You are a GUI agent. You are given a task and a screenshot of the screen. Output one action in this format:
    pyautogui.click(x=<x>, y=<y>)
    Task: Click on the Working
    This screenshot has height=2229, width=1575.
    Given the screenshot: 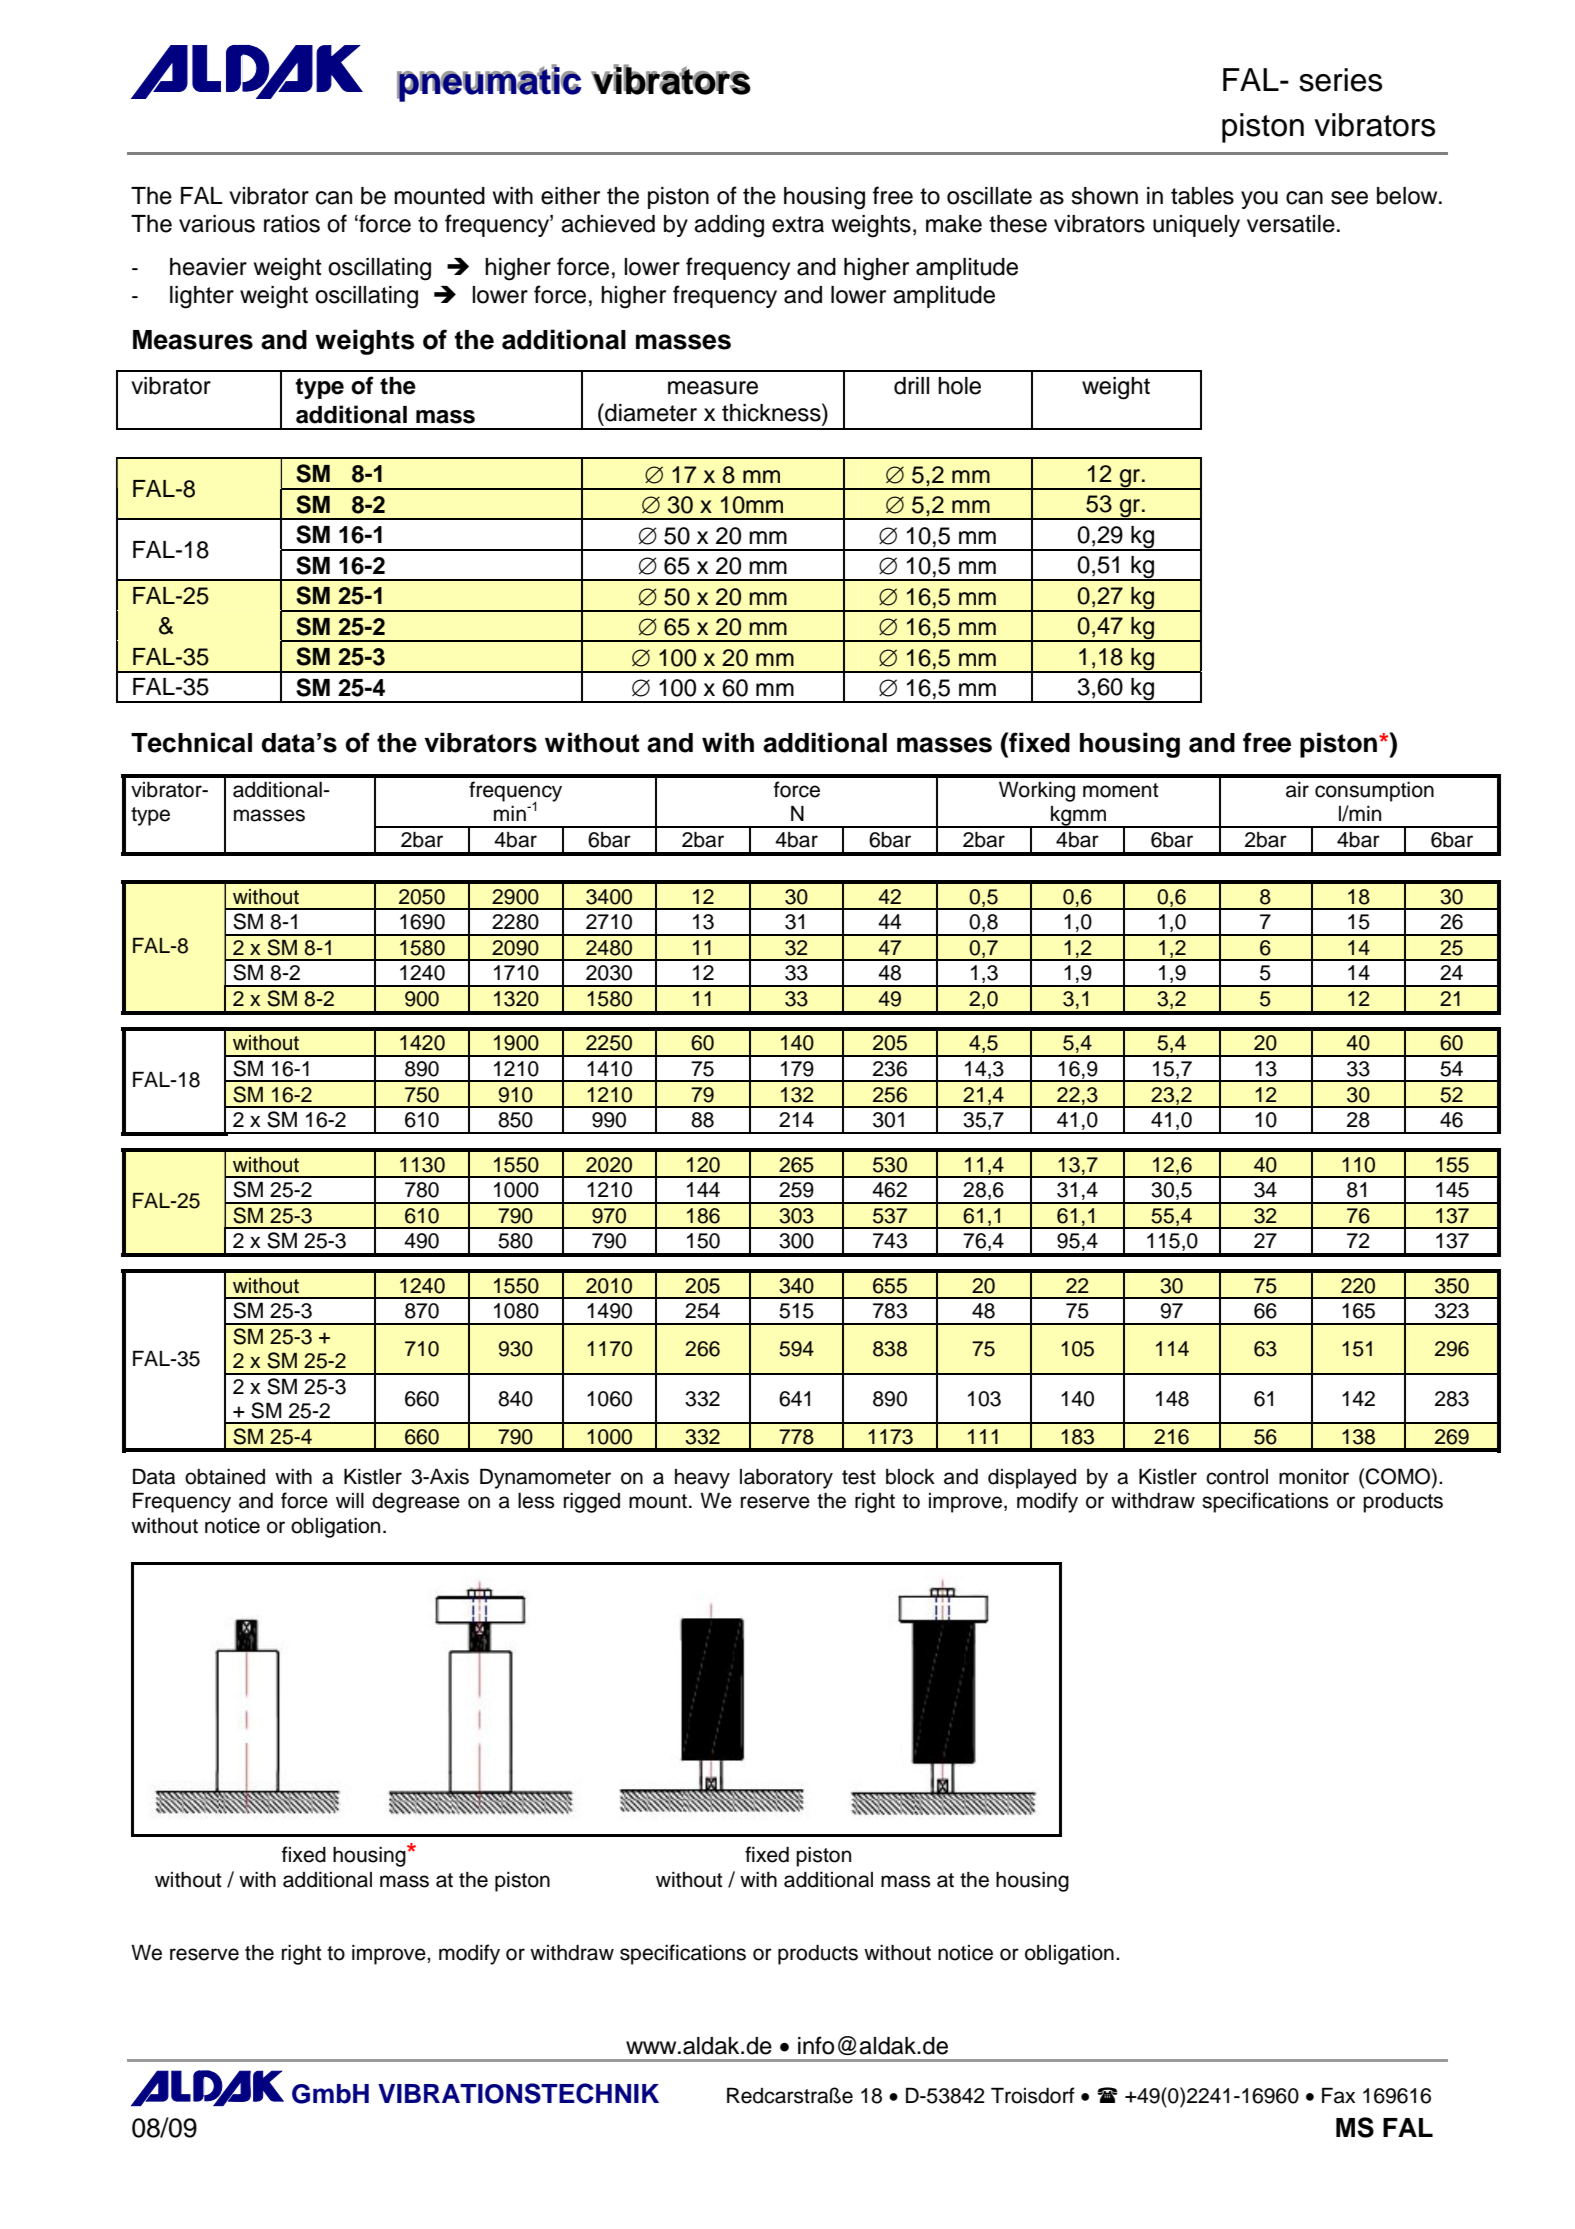 What is the action you would take?
    pyautogui.click(x=1037, y=791)
